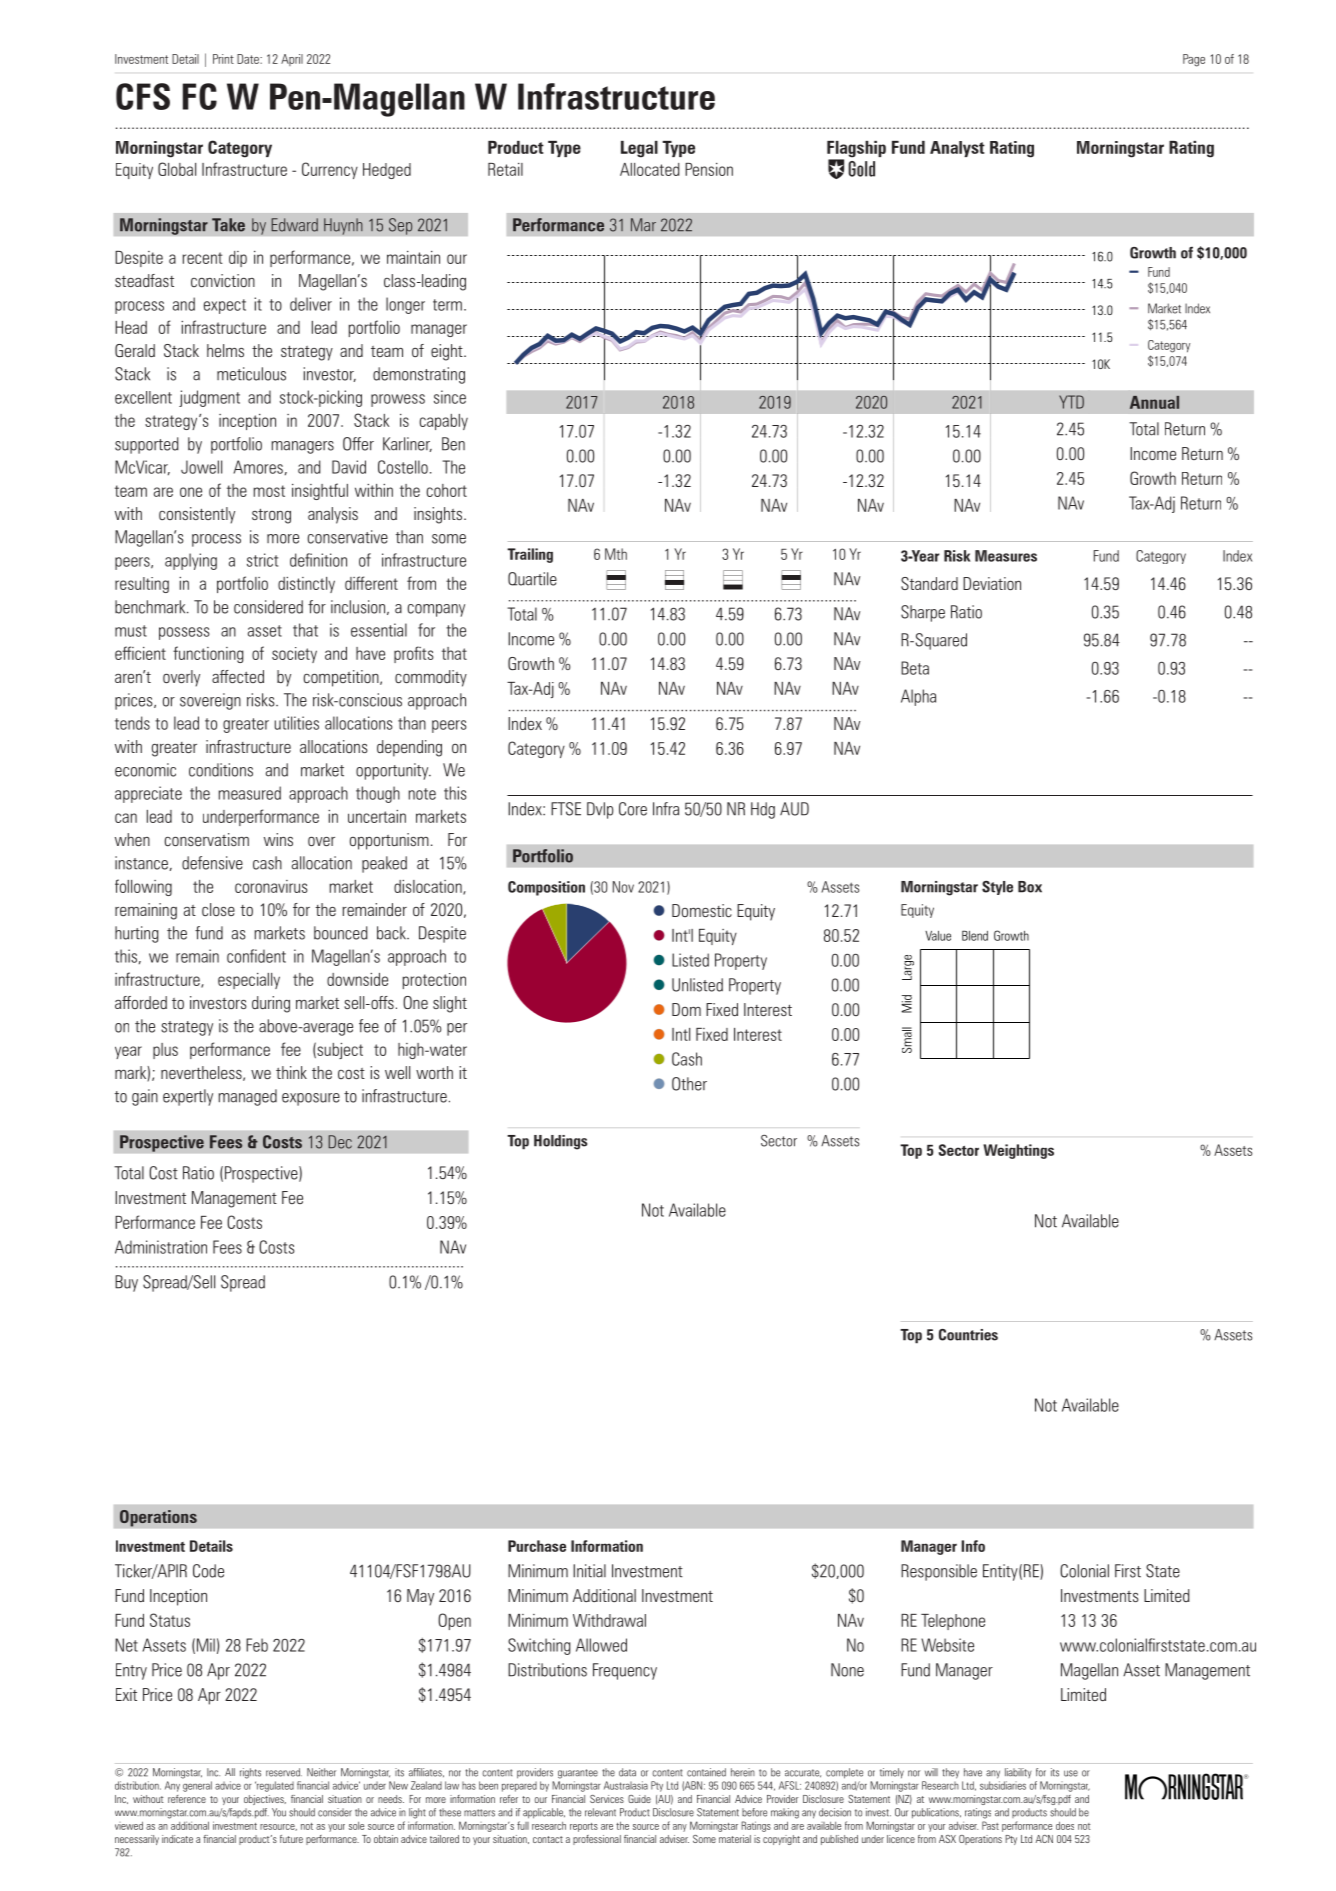 The height and width of the screenshot is (1891, 1336). What do you see at coordinates (1030, 887) in the screenshot?
I see `Box` at bounding box center [1030, 887].
